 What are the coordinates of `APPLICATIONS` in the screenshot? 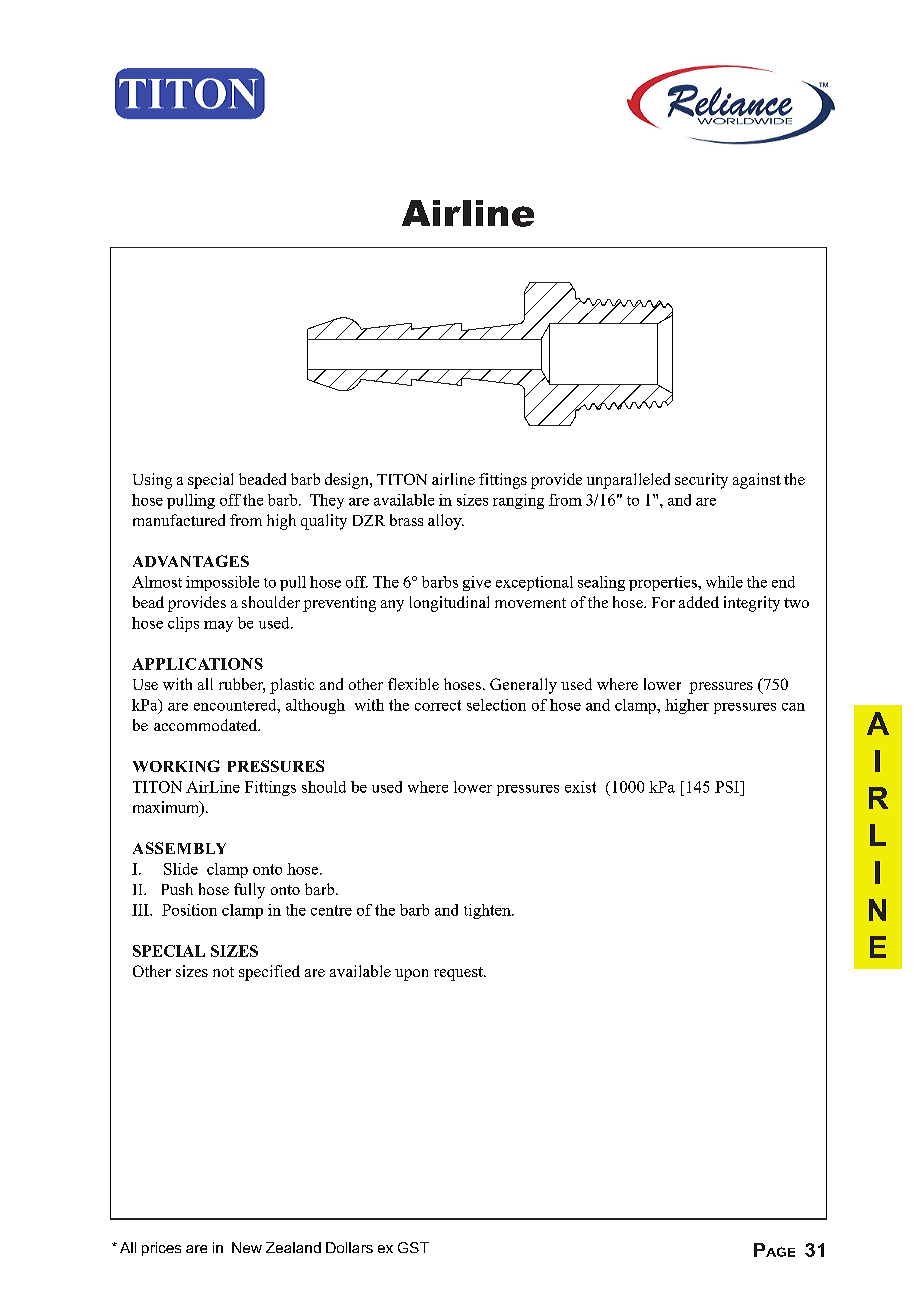 It's located at (197, 664).
